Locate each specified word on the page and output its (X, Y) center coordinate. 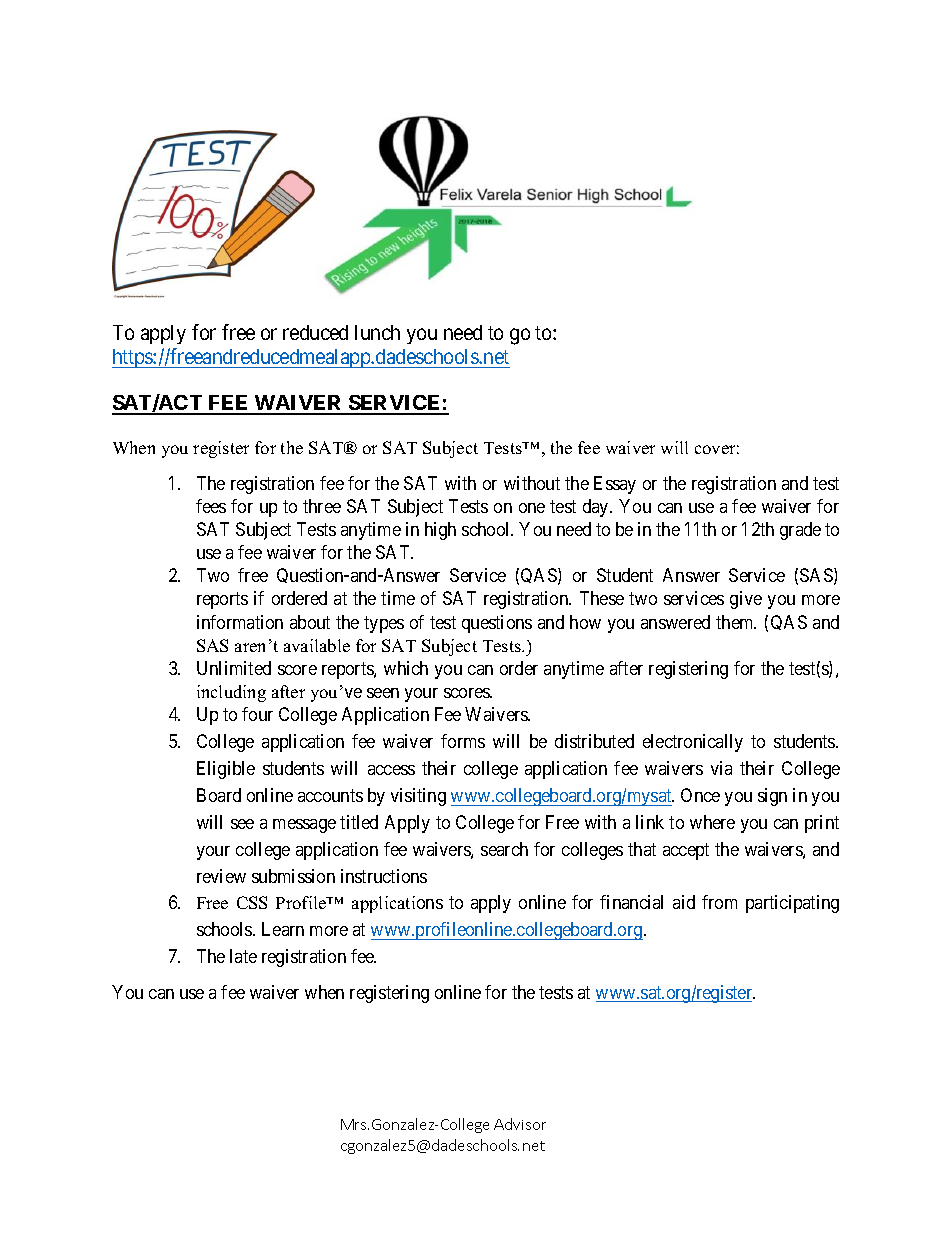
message (304, 826)
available (317, 645)
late (243, 956)
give (746, 600)
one (532, 508)
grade (800, 531)
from (719, 902)
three (322, 506)
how (585, 622)
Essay (615, 485)
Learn (283, 929)
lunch (377, 332)
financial (631, 902)
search (504, 849)
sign (772, 797)
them (736, 622)
